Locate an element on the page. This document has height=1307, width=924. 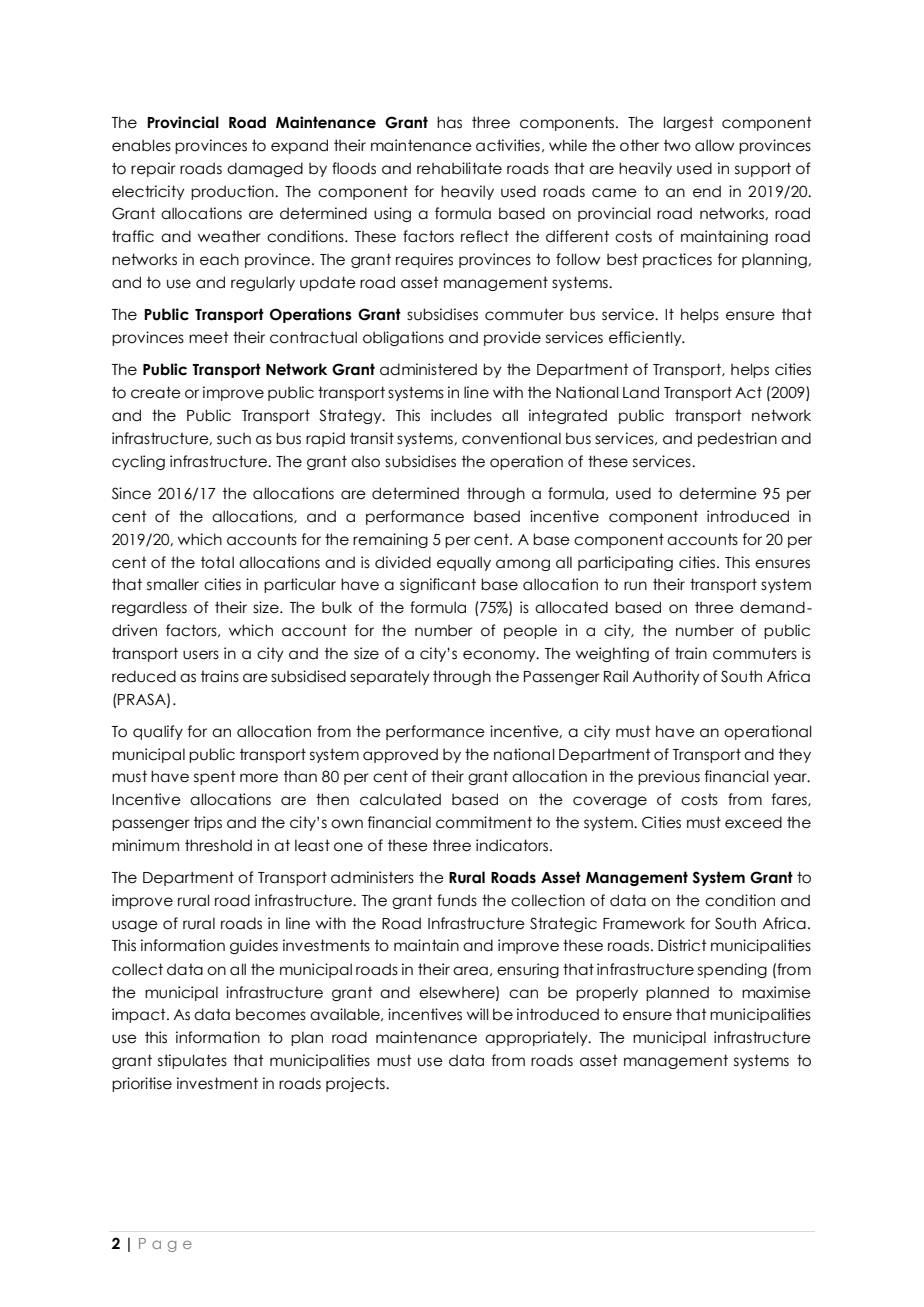
significant is located at coordinates (438, 585).
